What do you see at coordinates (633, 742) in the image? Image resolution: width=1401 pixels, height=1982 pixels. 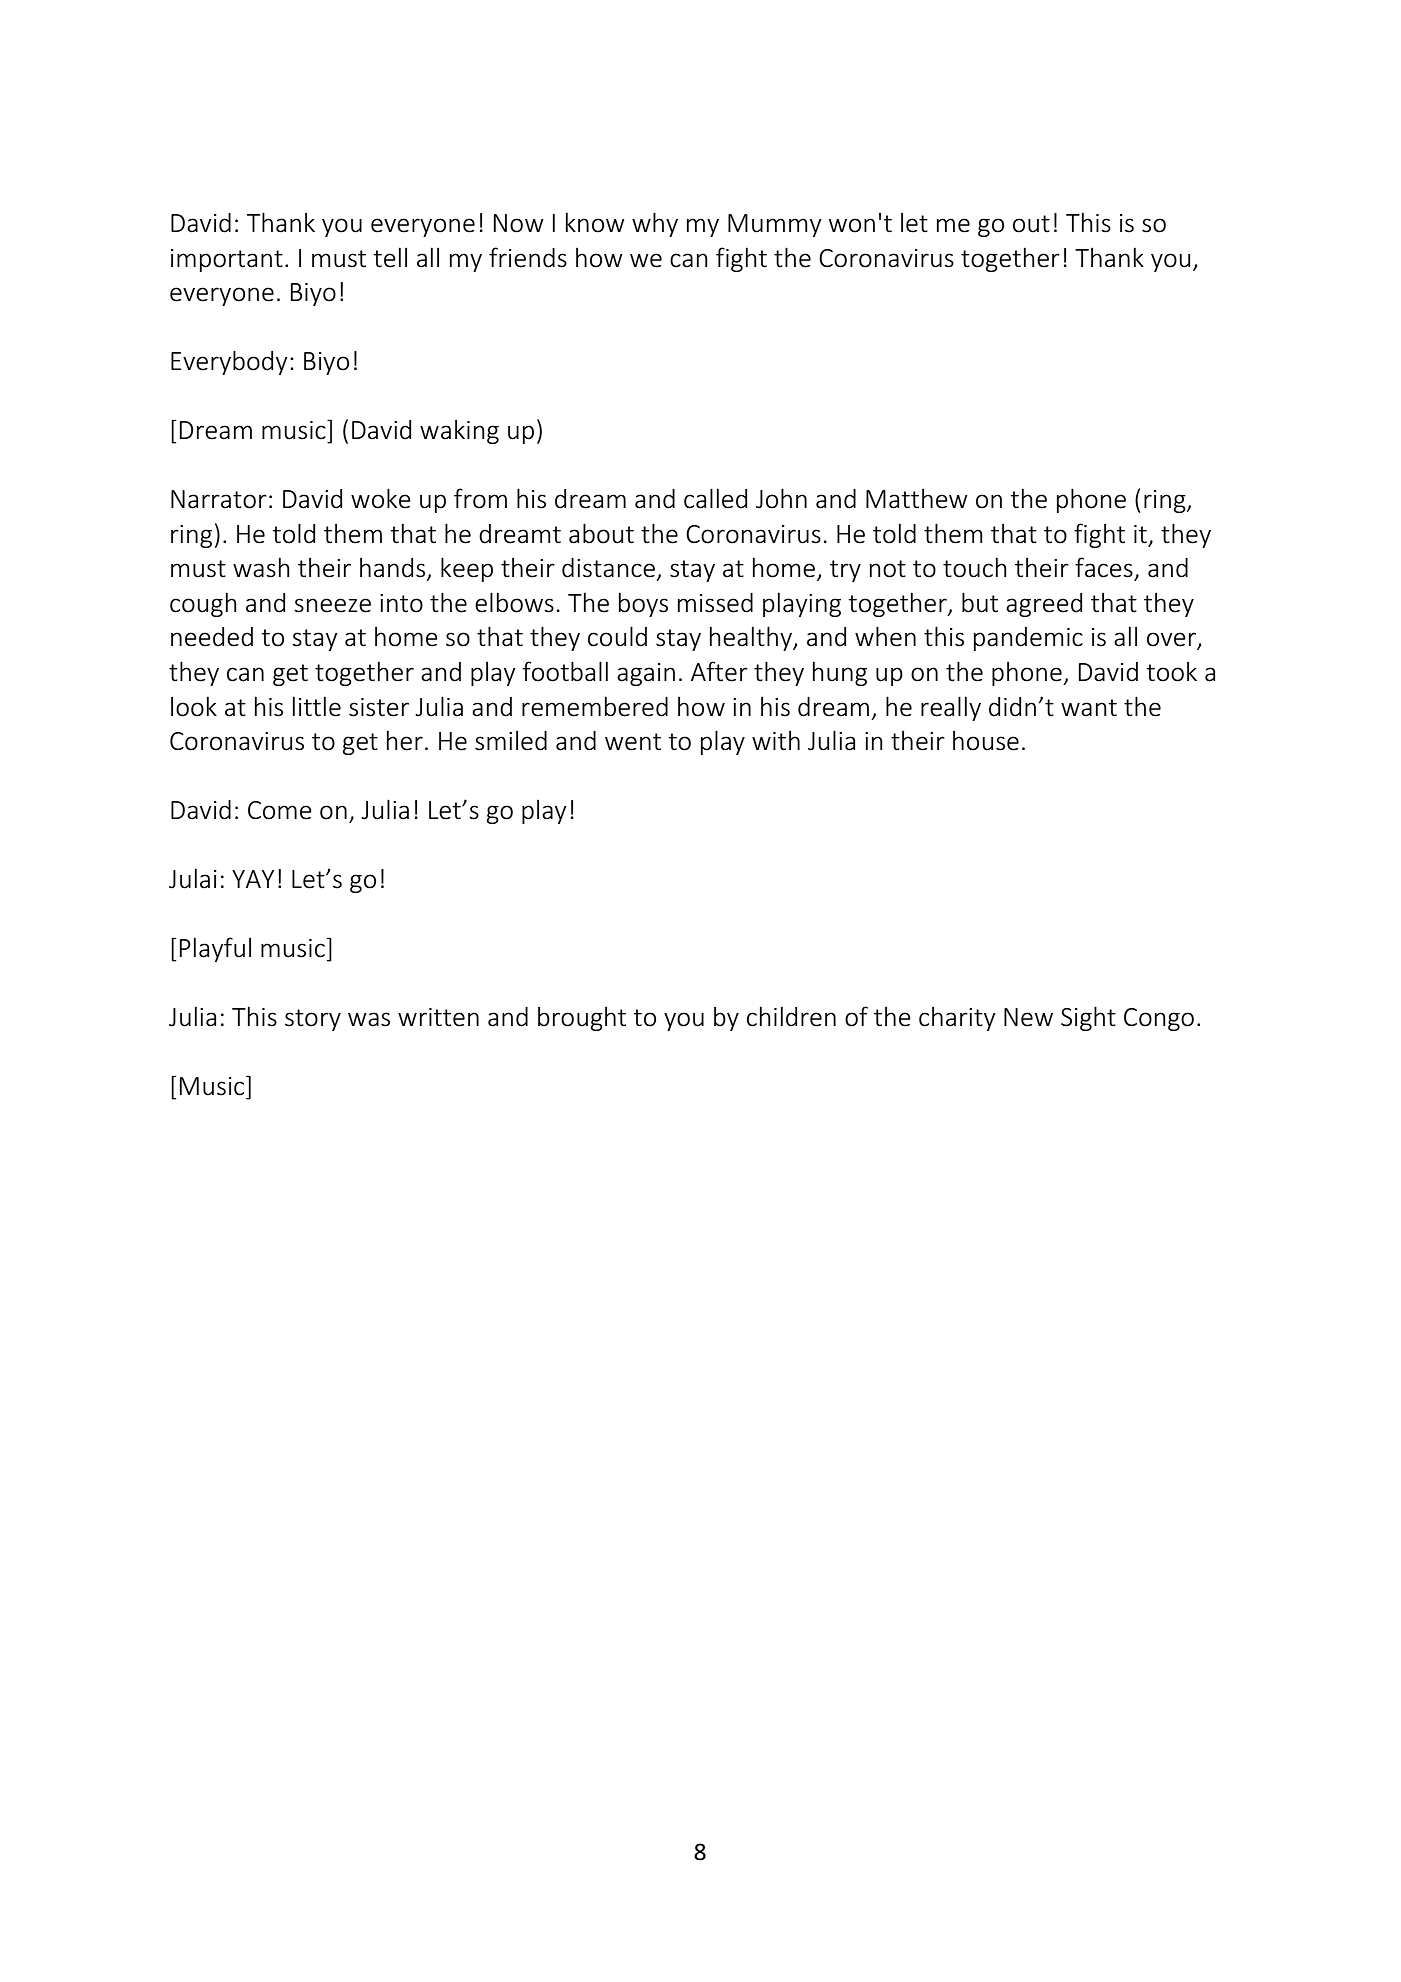 I see `went` at bounding box center [633, 742].
